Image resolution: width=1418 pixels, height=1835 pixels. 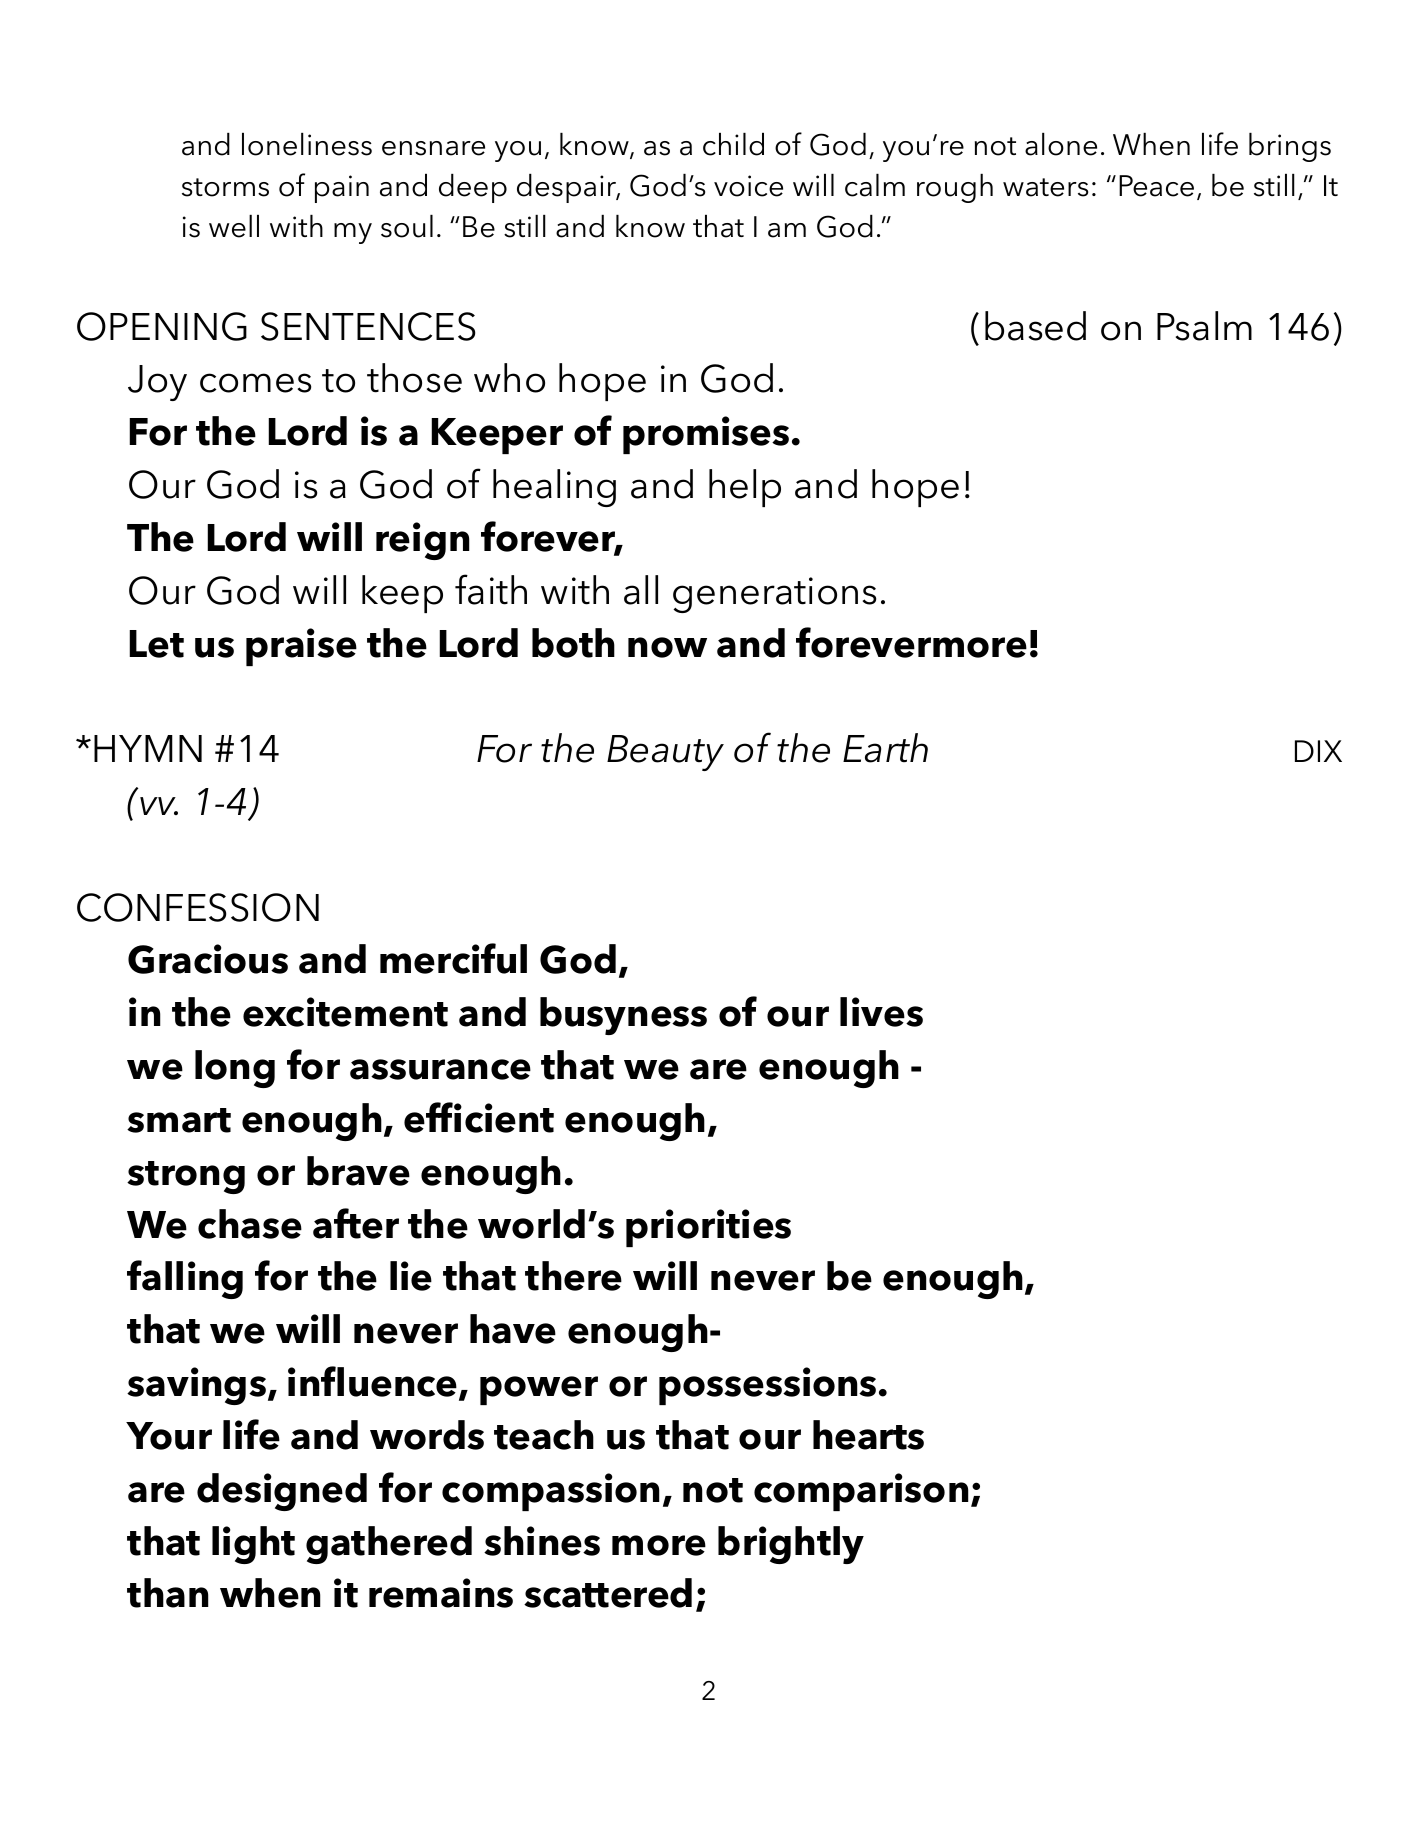 What do you see at coordinates (198, 907) in the screenshot?
I see `CONFESSION` at bounding box center [198, 907].
